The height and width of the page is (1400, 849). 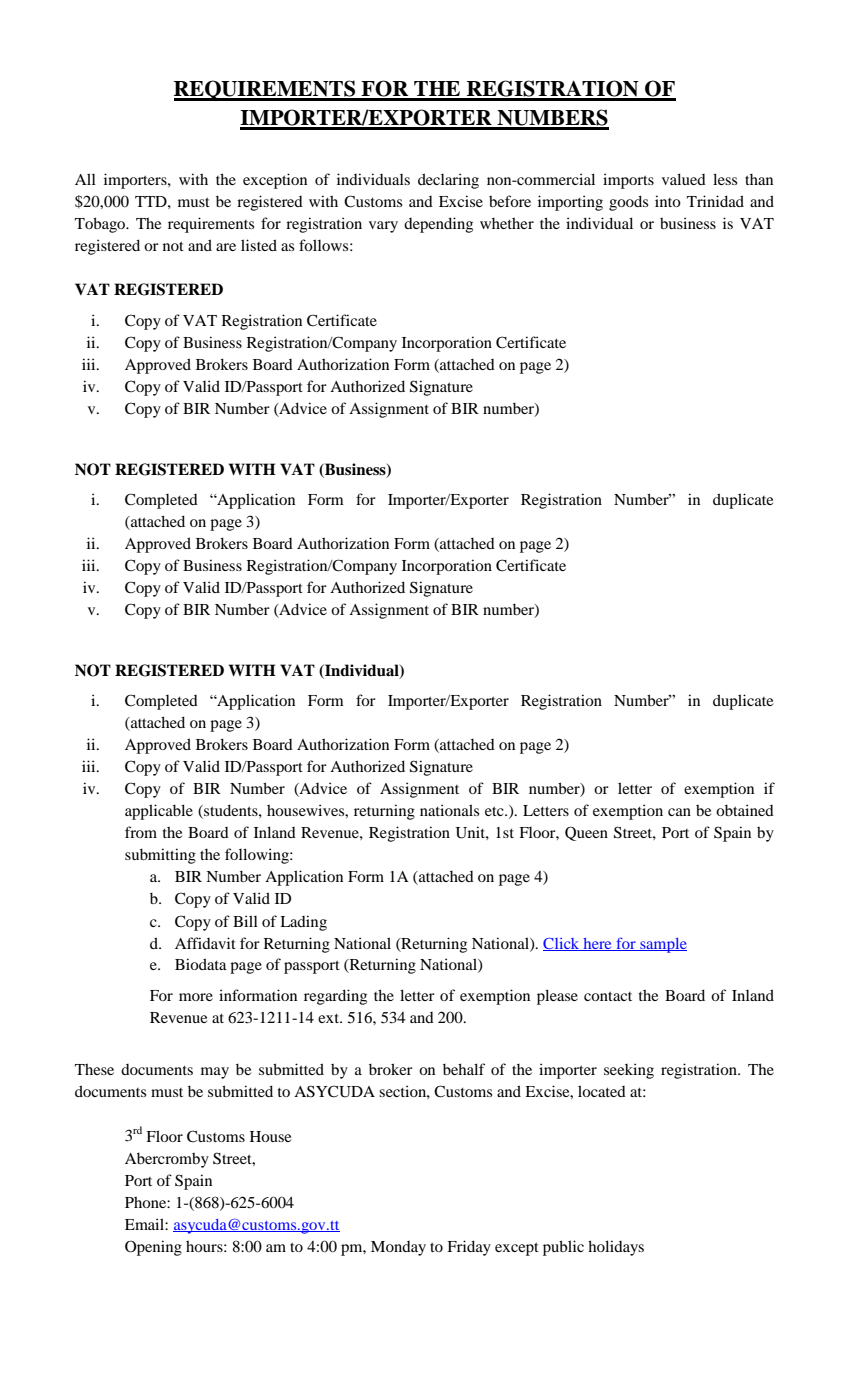 I want to click on from, so click(x=141, y=832).
